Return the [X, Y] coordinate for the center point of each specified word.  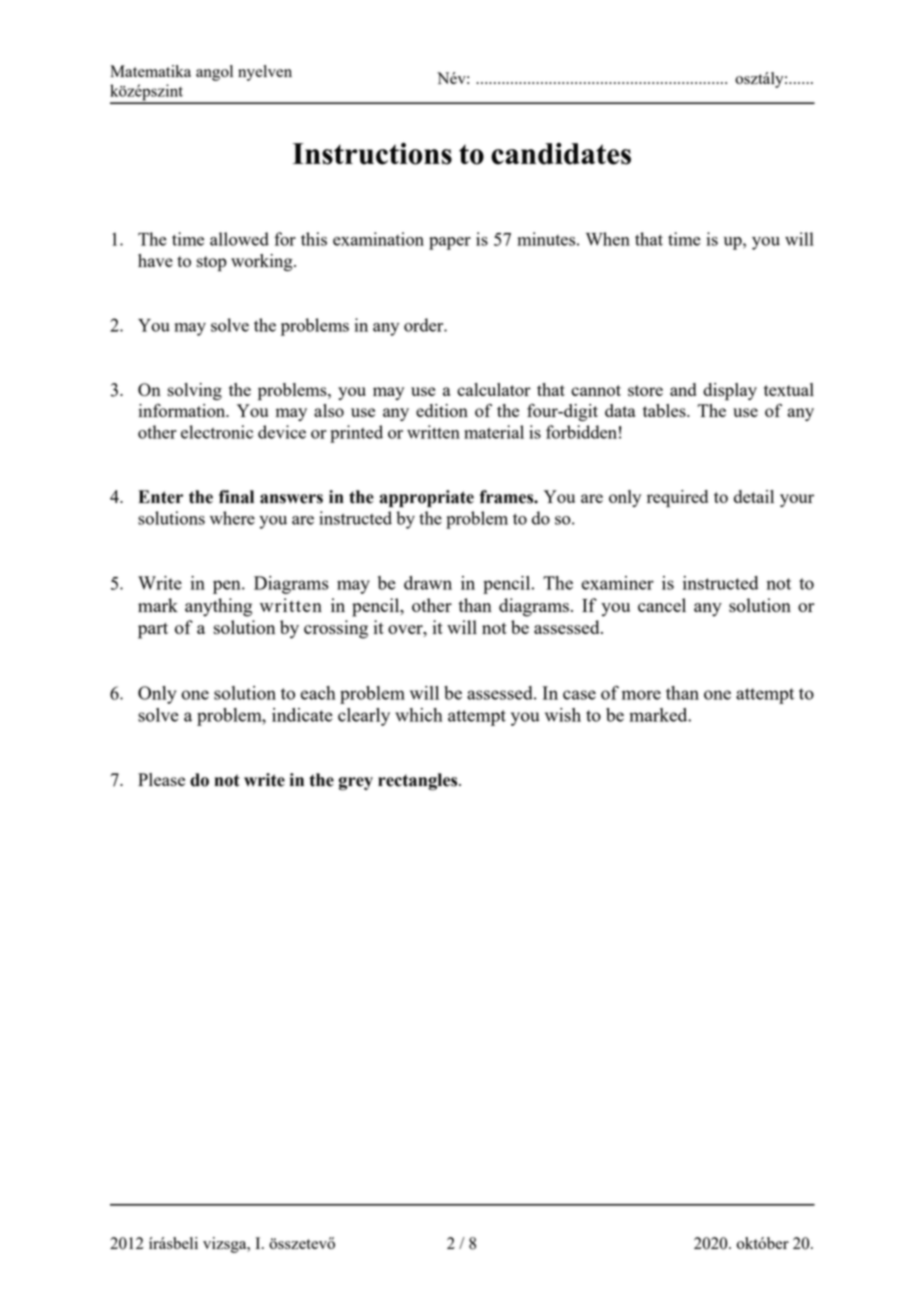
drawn [428, 583]
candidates [561, 154]
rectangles [419, 782]
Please [161, 779]
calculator [494, 389]
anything [218, 607]
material [494, 432]
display [730, 391]
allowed [239, 239]
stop [212, 263]
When [608, 239]
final [236, 497]
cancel [662, 605]
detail [754, 496]
